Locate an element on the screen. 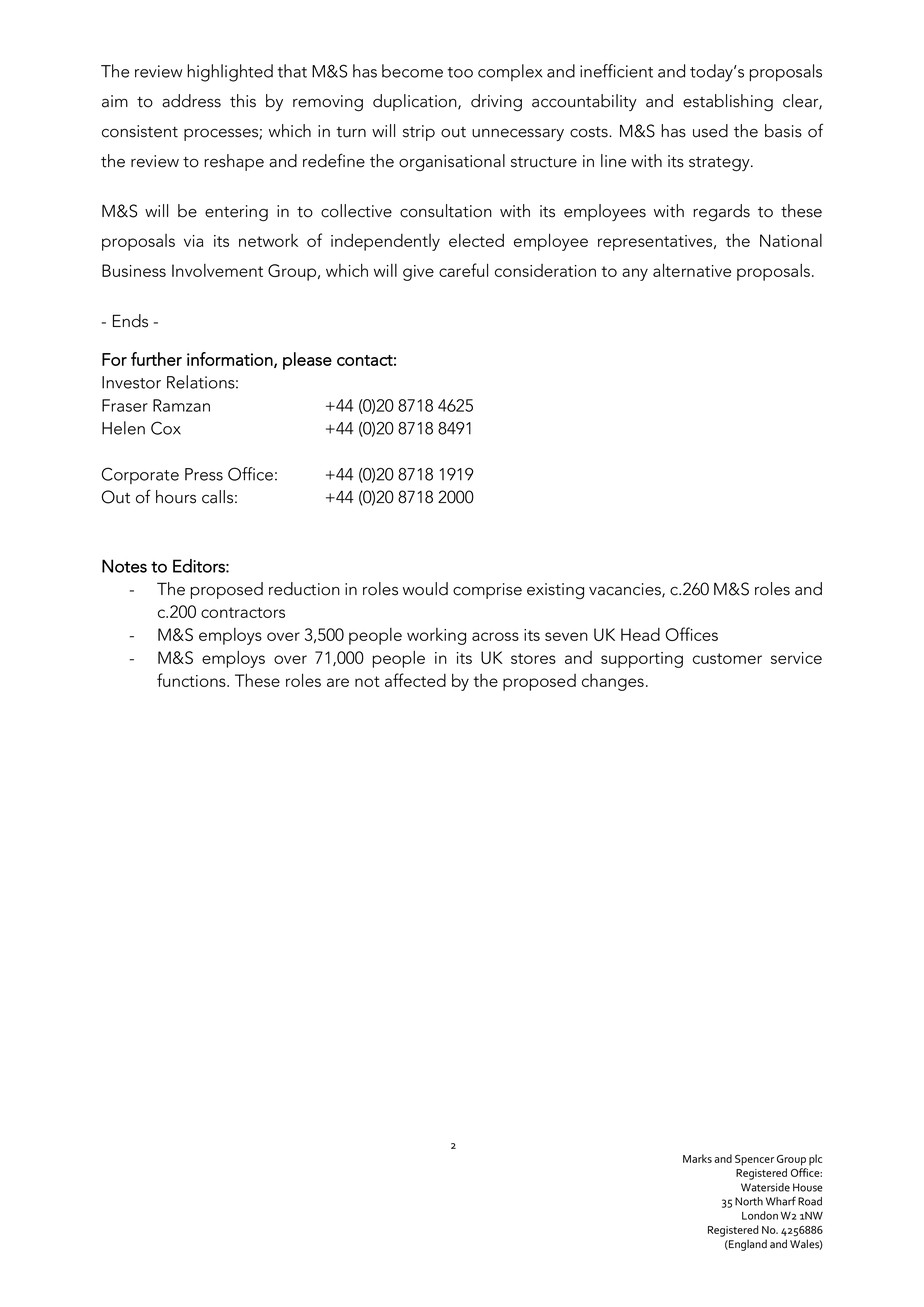 The height and width of the screenshot is (1307, 924). Marks is located at coordinates (697, 1158).
